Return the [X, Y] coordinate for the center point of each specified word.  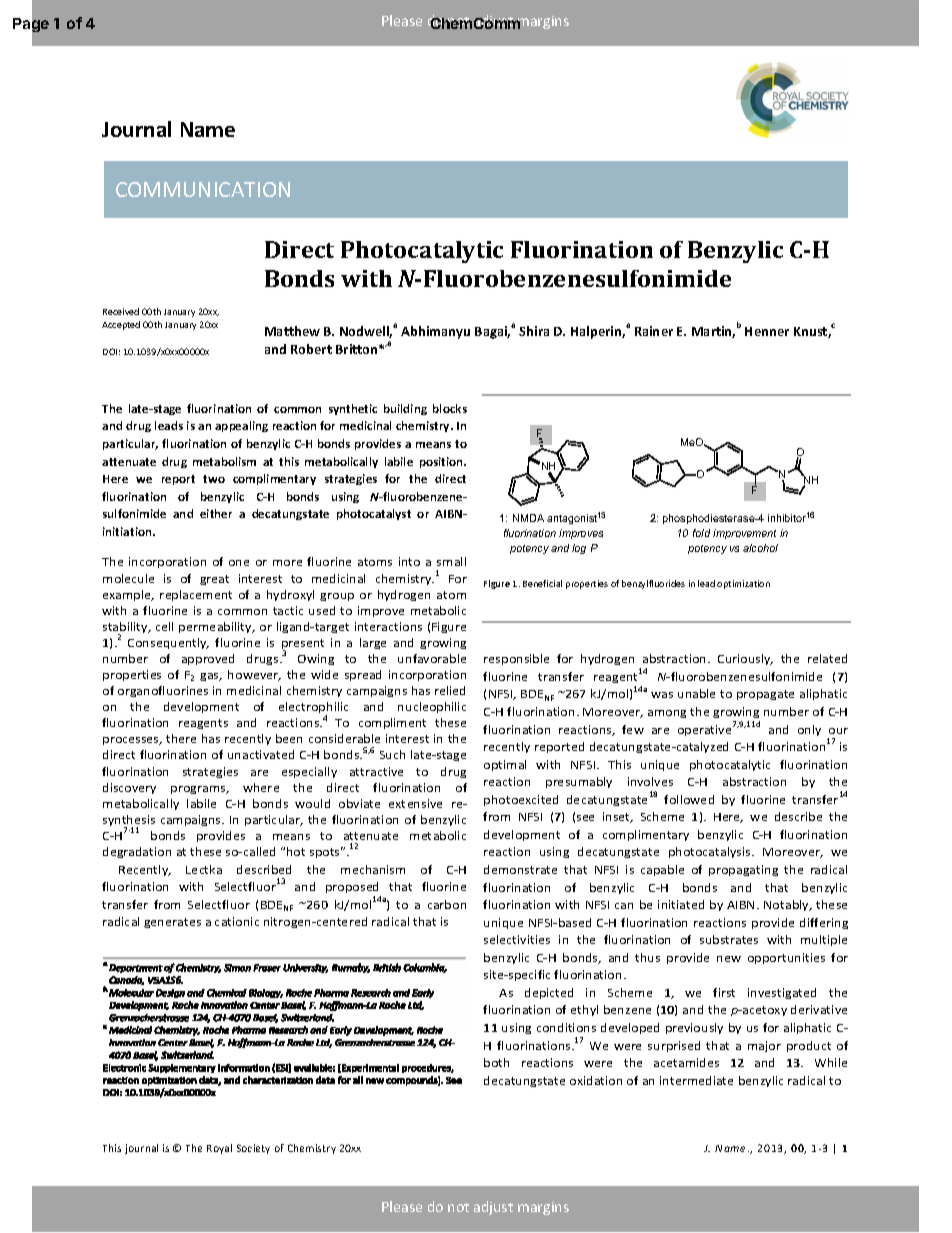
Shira [534, 331]
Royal [219, 1149]
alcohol [760, 548]
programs [199, 790]
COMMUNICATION [203, 189]
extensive [415, 803]
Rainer [654, 331]
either [216, 513]
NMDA [528, 518]
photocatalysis [711, 852]
